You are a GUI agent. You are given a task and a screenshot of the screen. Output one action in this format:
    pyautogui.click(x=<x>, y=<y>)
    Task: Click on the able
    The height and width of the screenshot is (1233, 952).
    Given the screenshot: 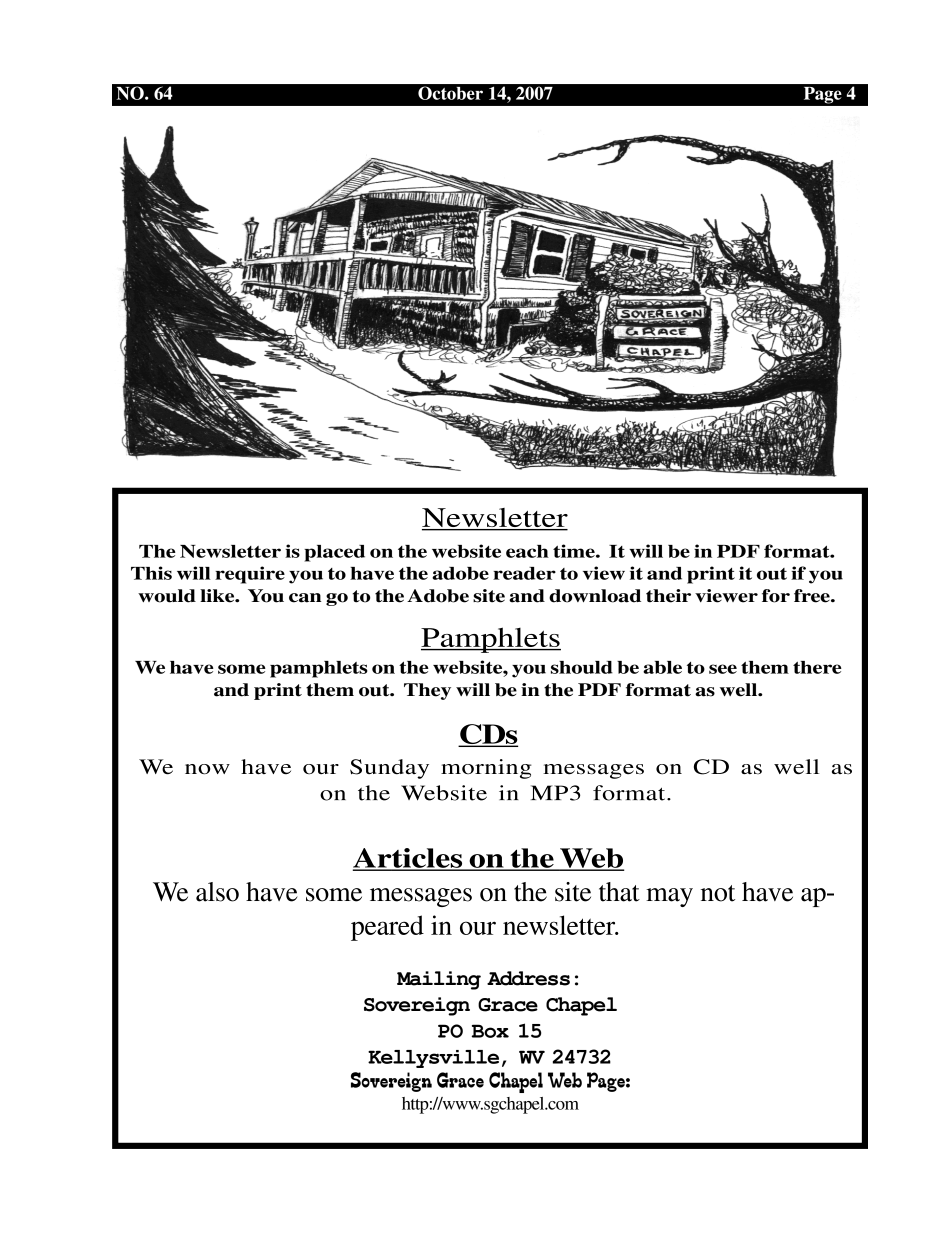 What is the action you would take?
    pyautogui.click(x=662, y=667)
